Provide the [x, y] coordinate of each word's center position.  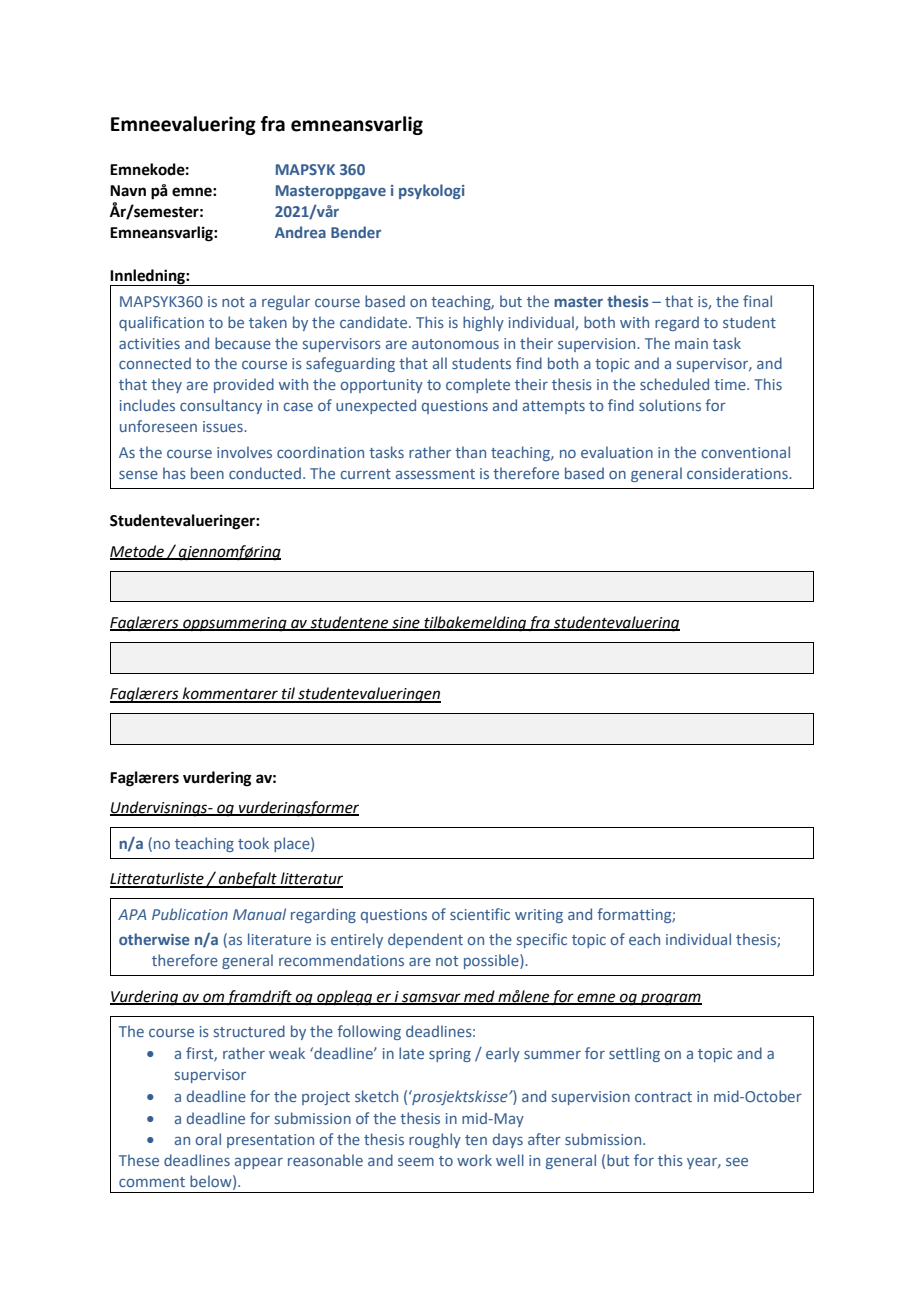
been [207, 473]
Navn [128, 191]
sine [406, 624]
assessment [435, 474]
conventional [746, 452]
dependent [425, 940]
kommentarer [230, 694]
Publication [190, 914]
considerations [738, 473]
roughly [435, 1140]
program [670, 999]
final [757, 301]
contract [663, 1097]
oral [208, 1139]
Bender [356, 232]
